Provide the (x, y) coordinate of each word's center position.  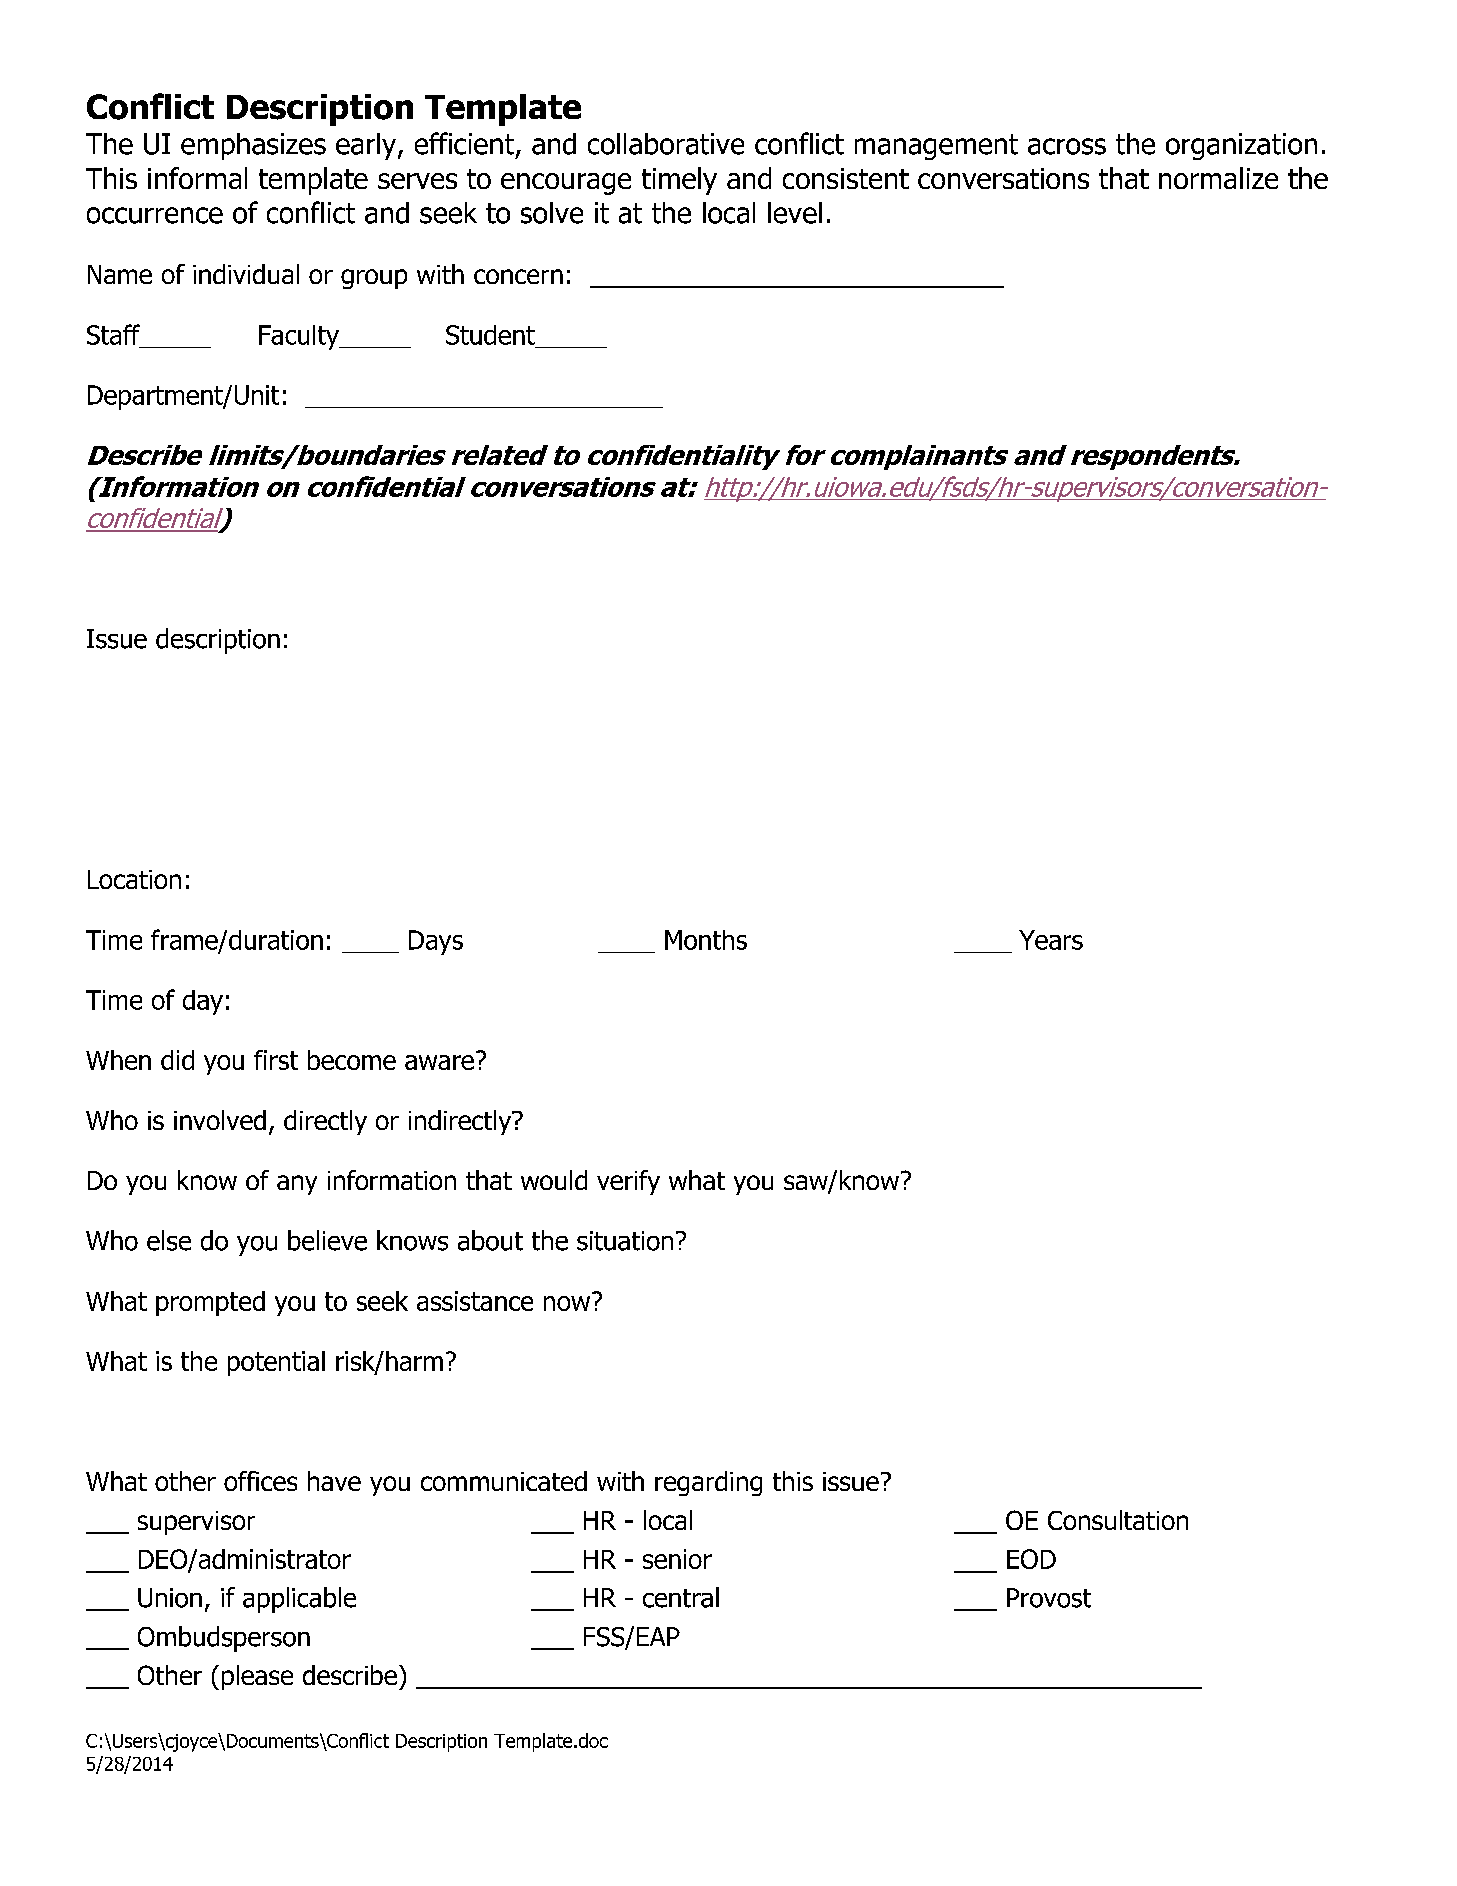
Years (1051, 940)
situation (625, 1241)
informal (197, 178)
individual (246, 274)
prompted (210, 1303)
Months (706, 940)
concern (518, 276)
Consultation (1118, 1520)
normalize (1218, 178)
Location (134, 879)
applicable (299, 1600)
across (1067, 146)
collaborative (666, 144)
